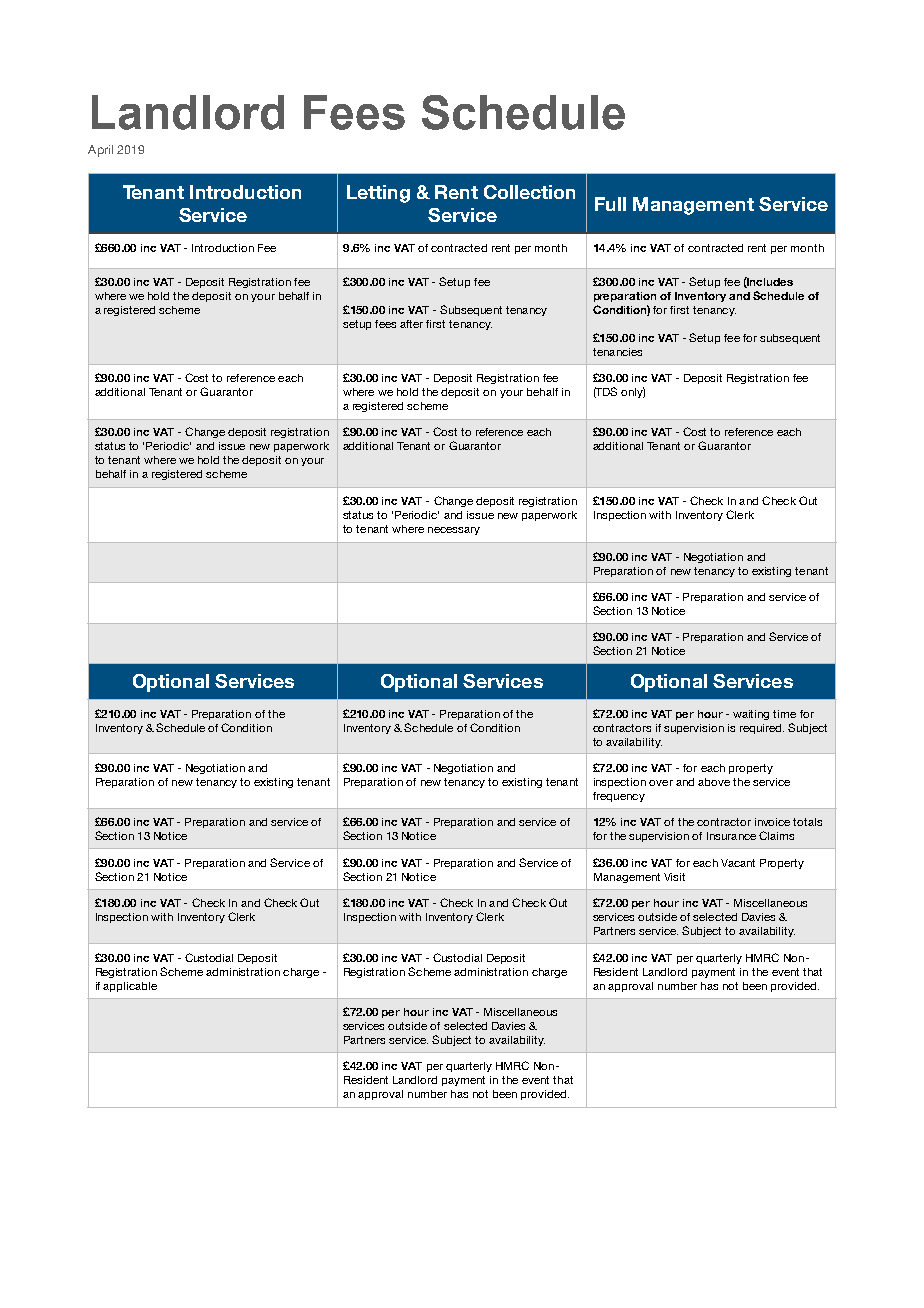 Image resolution: width=924 pixels, height=1308 pixels. Describe the element at coordinates (529, 192) in the image. I see `Collection` at that location.
